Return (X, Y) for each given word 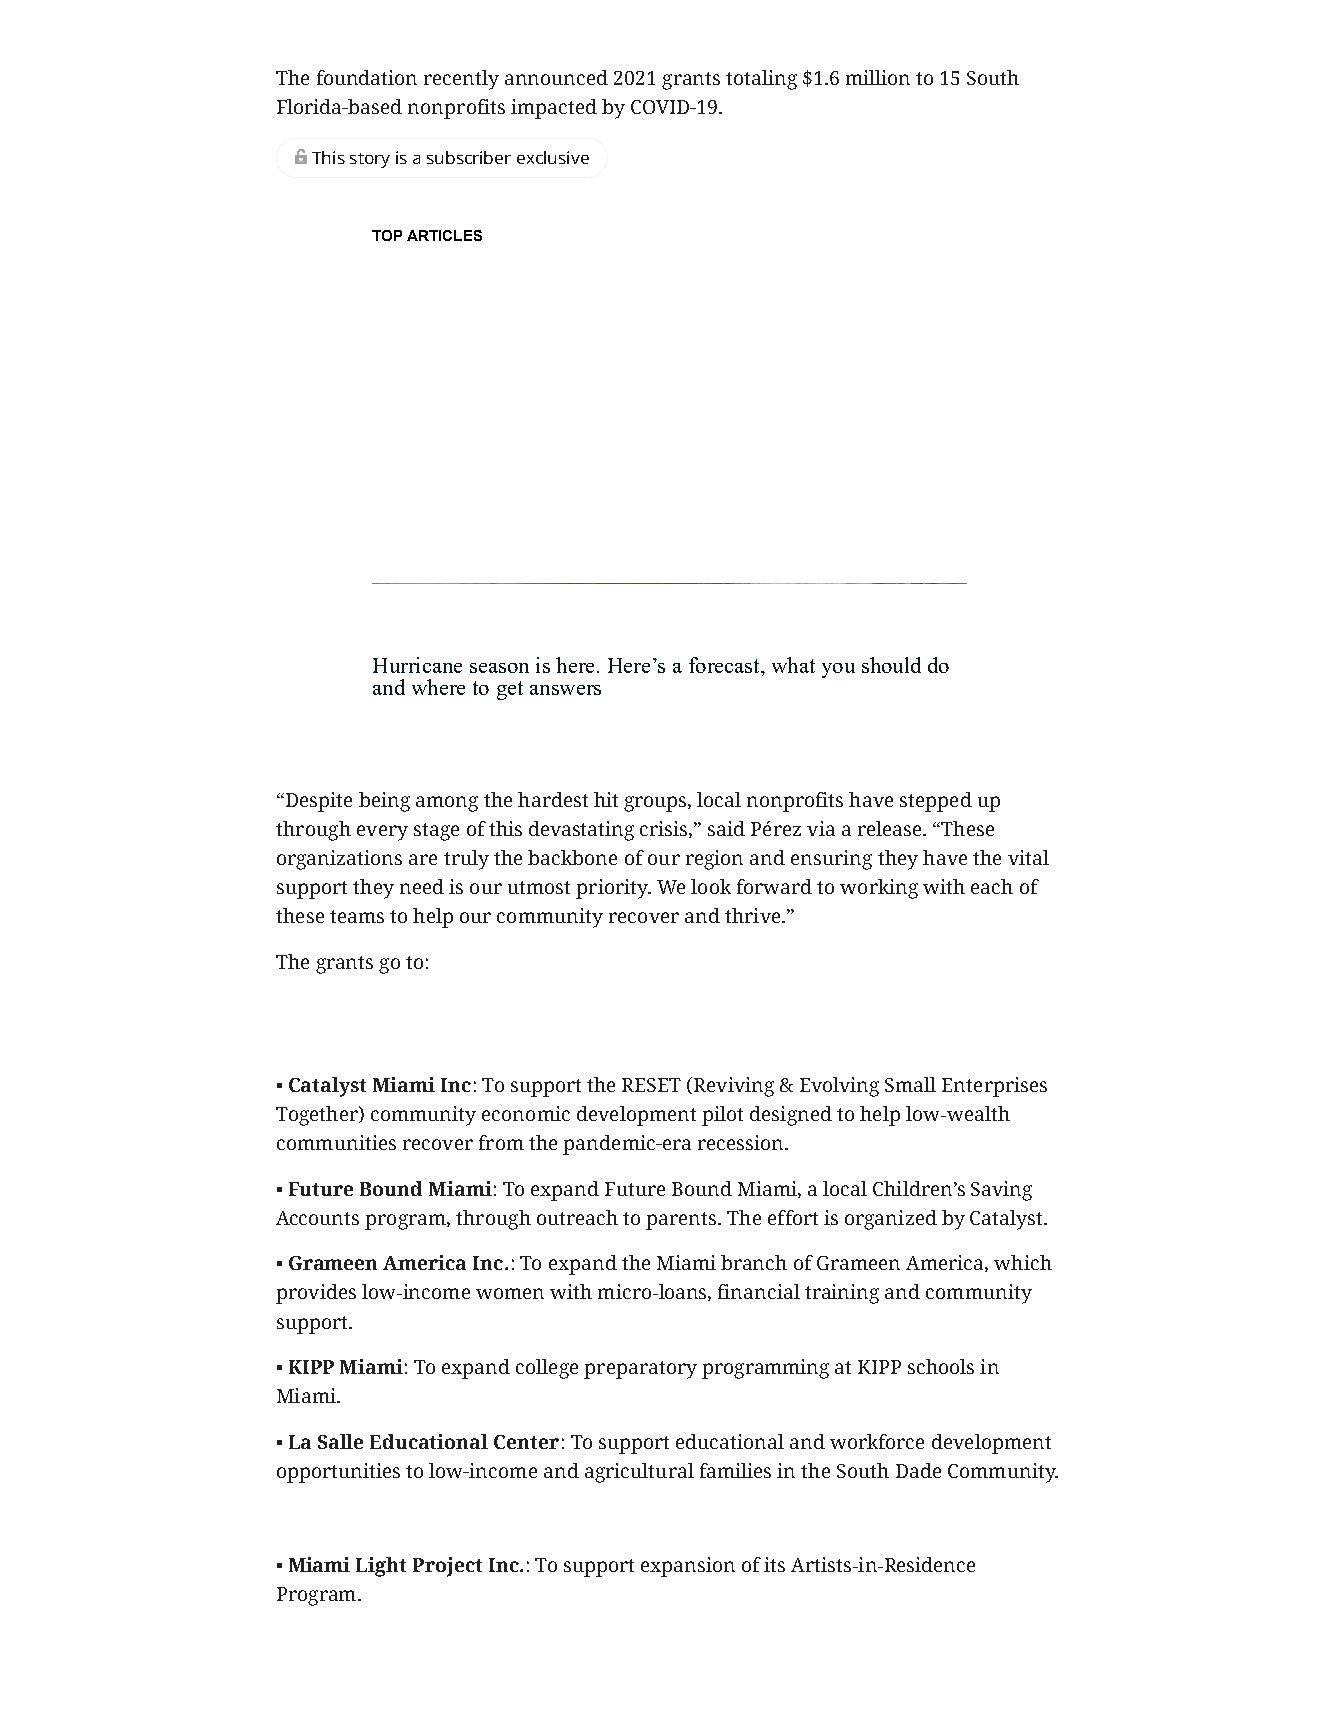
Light (381, 1567)
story (370, 160)
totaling (761, 80)
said (726, 828)
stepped (936, 802)
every (382, 833)
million (878, 77)
